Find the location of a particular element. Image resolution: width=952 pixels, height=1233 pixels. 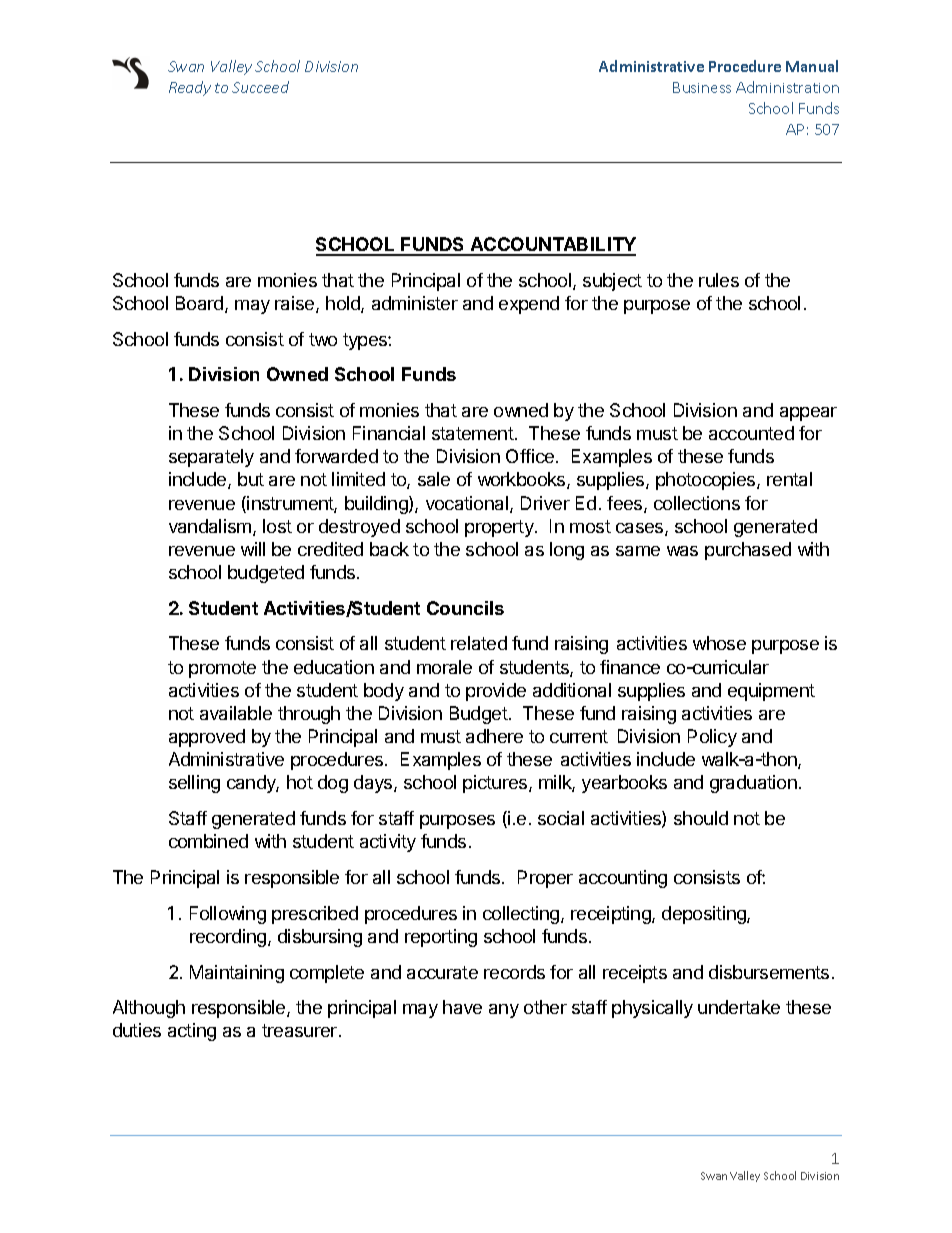

provide is located at coordinates (496, 692).
